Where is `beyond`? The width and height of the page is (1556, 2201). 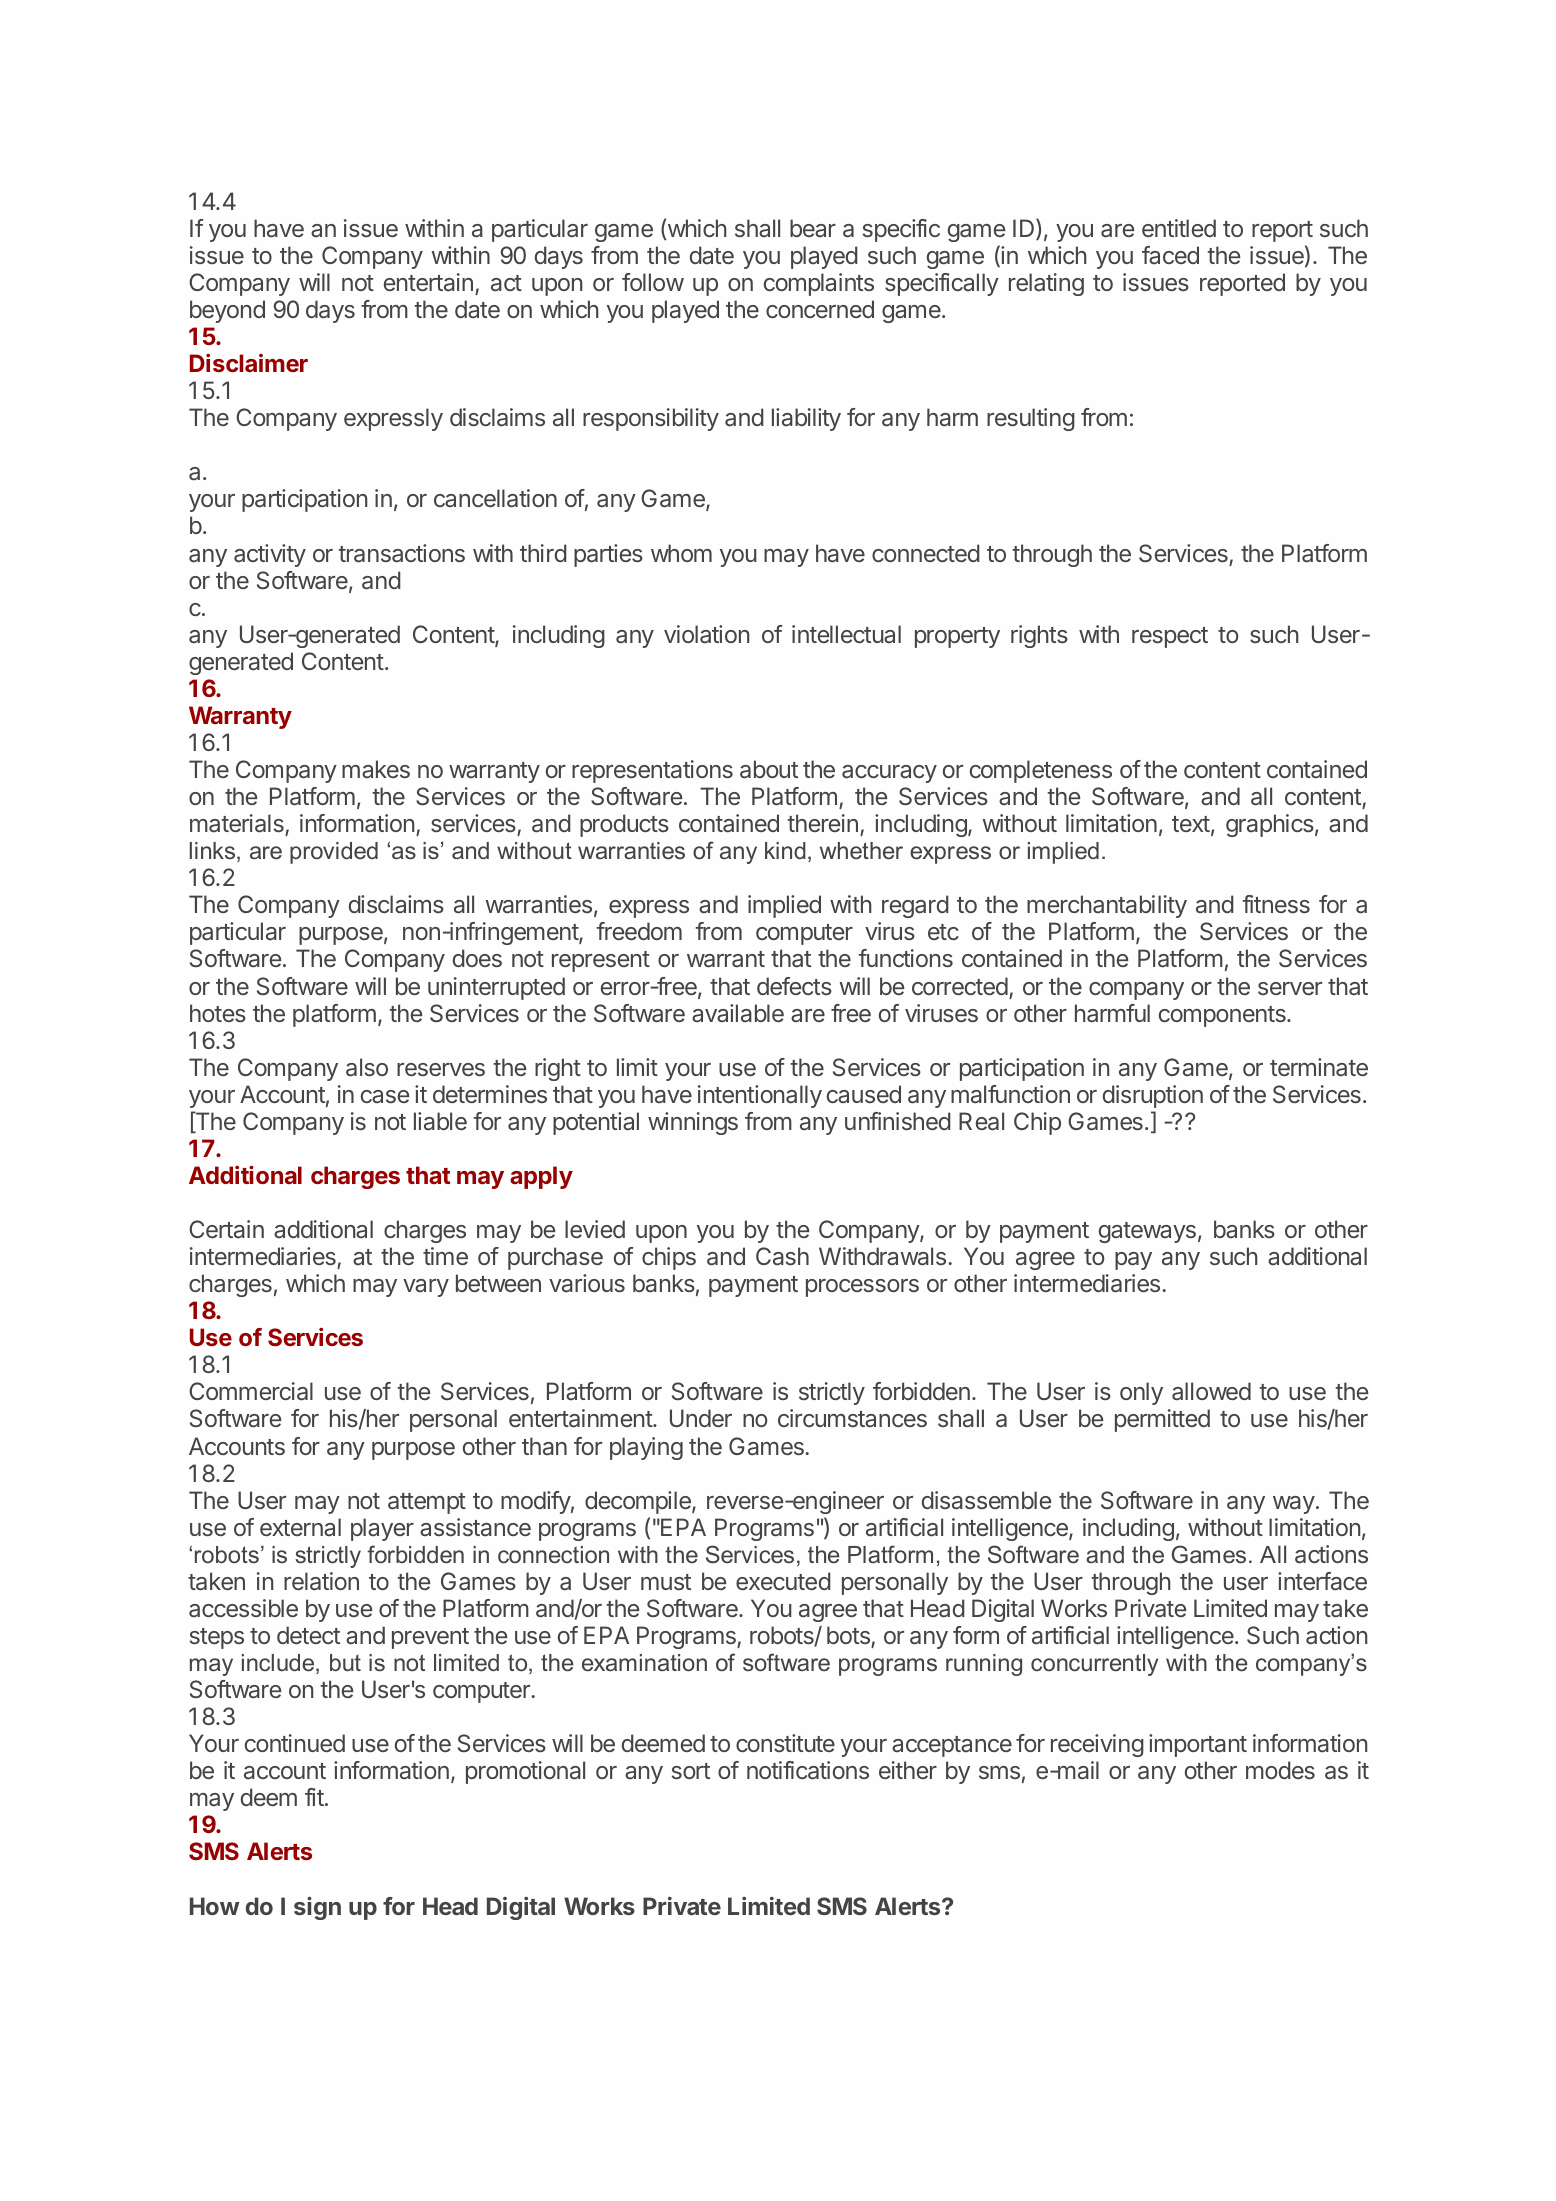 beyond is located at coordinates (227, 311).
